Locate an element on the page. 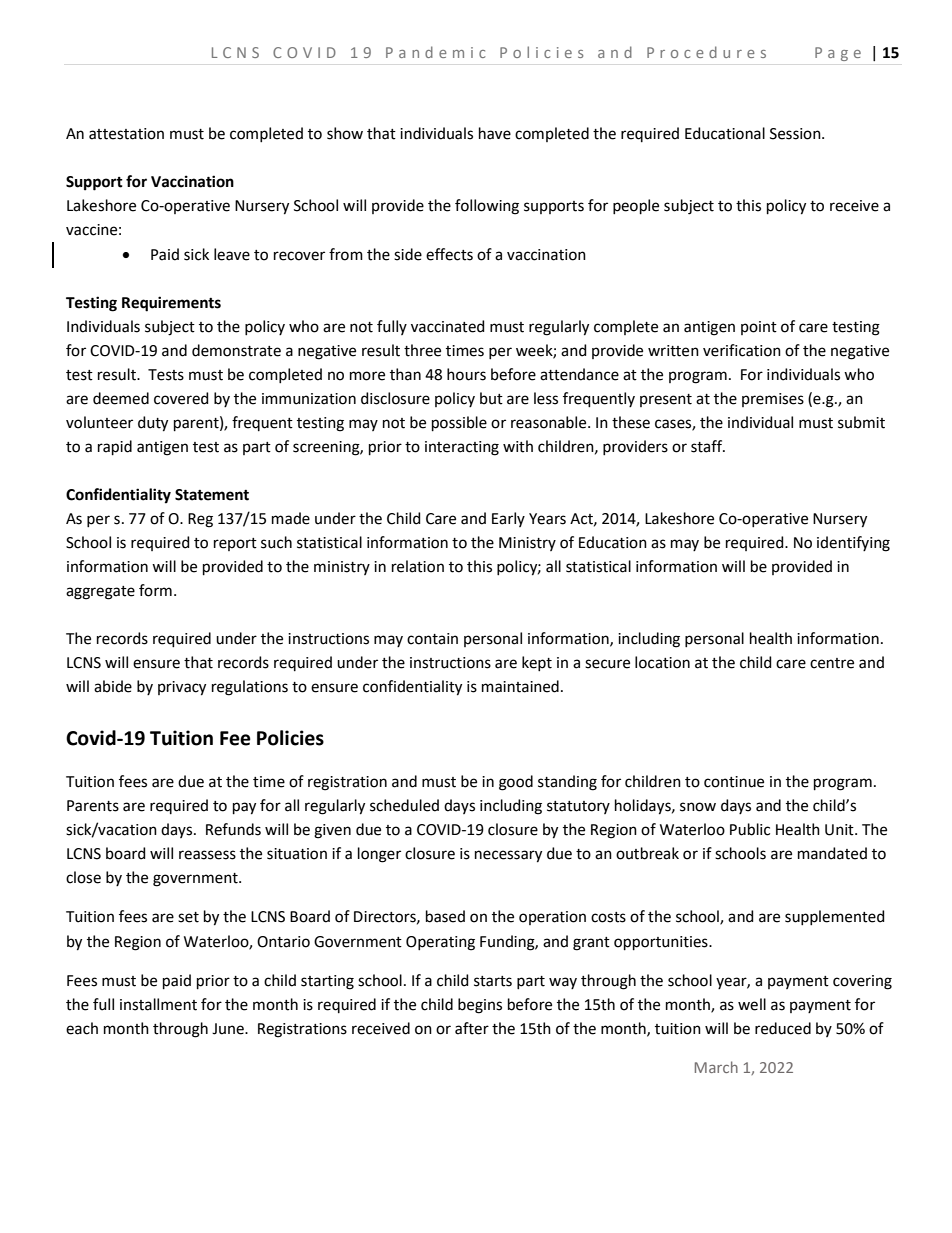 This image has height=1233, width=952. duty is located at coordinates (153, 424).
